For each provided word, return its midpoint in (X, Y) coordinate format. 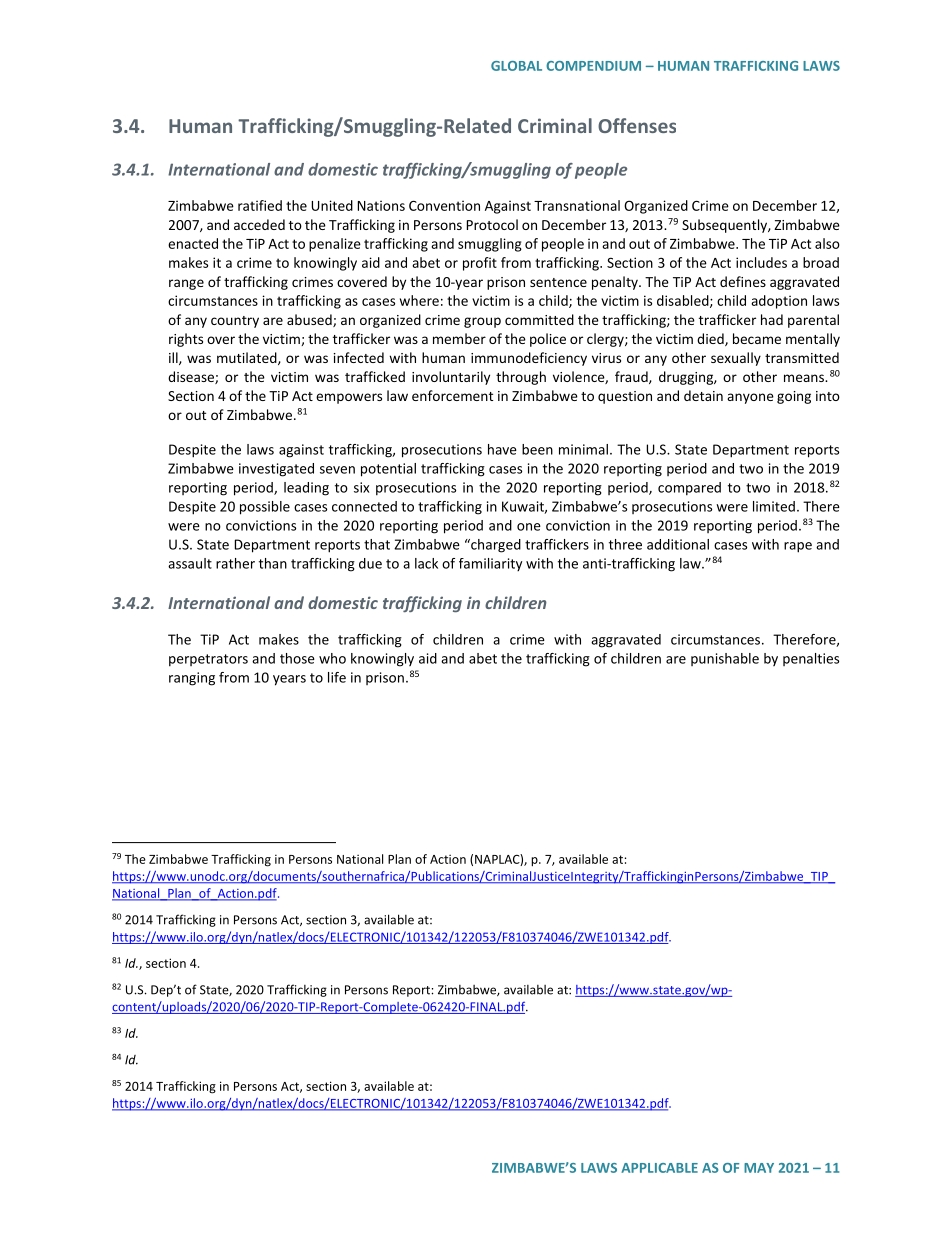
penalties (811, 659)
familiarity (490, 564)
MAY (759, 1168)
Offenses (637, 125)
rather (235, 563)
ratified (260, 205)
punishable (725, 659)
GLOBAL (516, 66)
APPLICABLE (659, 1168)
